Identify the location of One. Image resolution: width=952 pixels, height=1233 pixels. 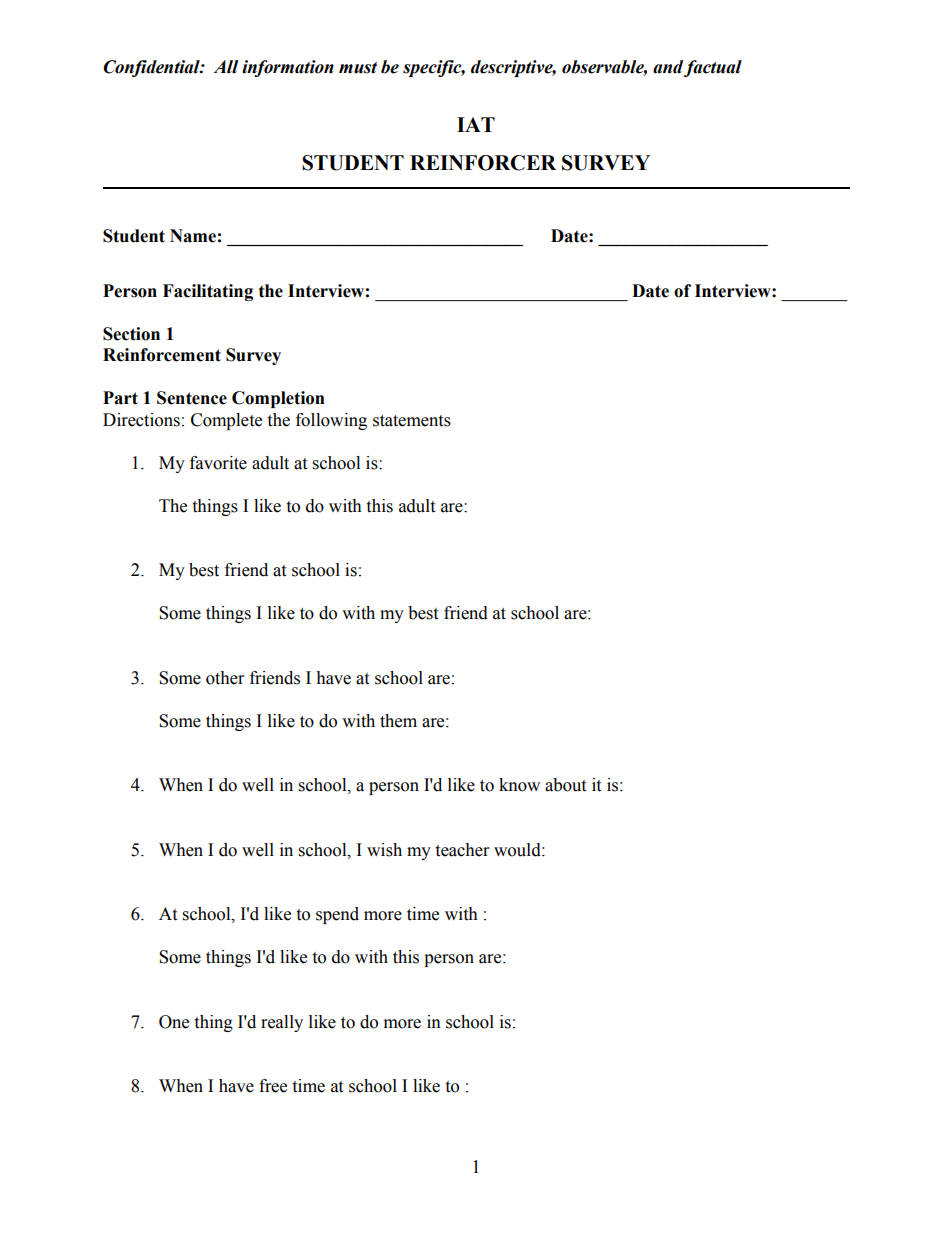
(174, 1022).
